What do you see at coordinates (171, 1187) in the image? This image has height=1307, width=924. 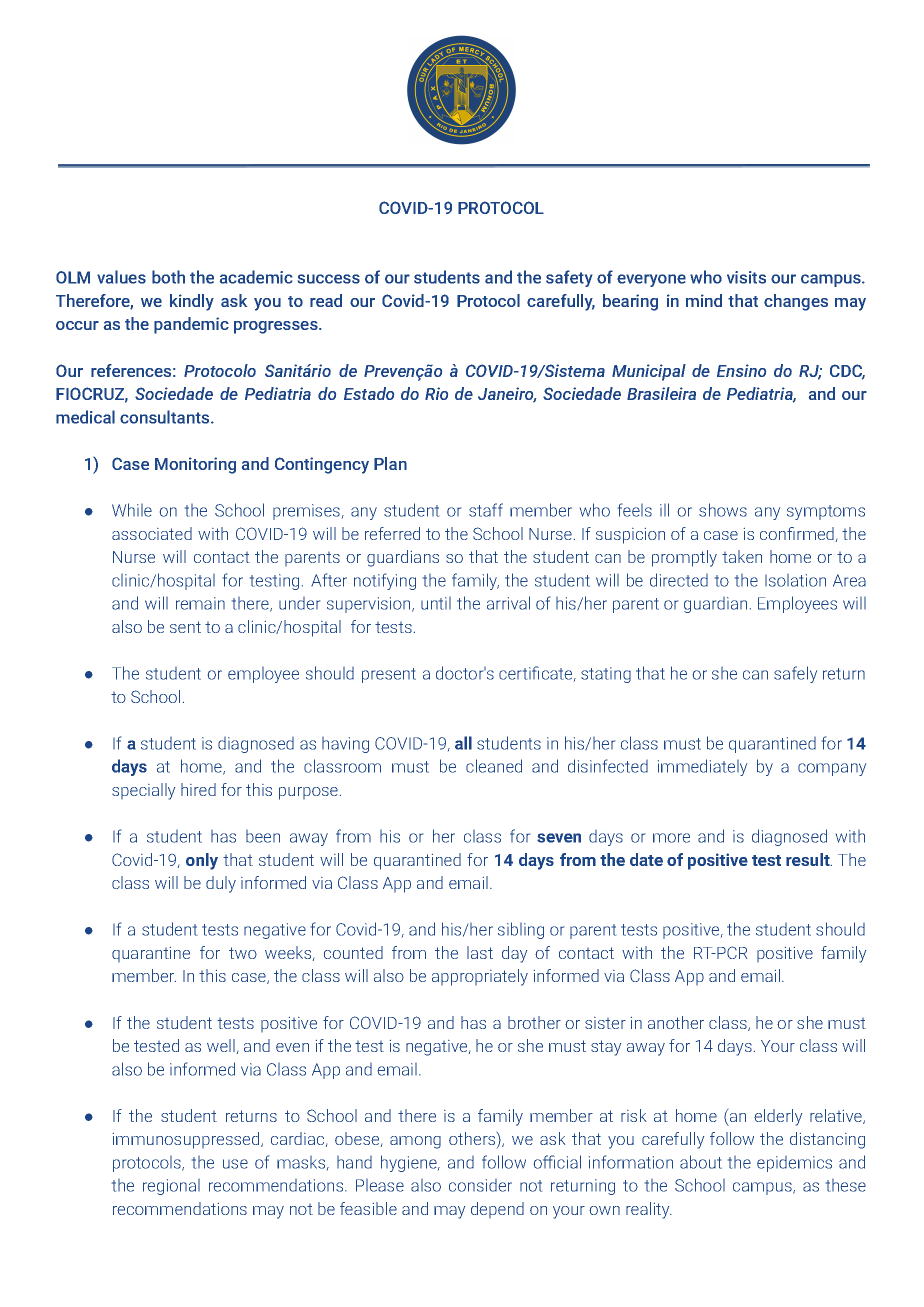 I see `regional` at bounding box center [171, 1187].
